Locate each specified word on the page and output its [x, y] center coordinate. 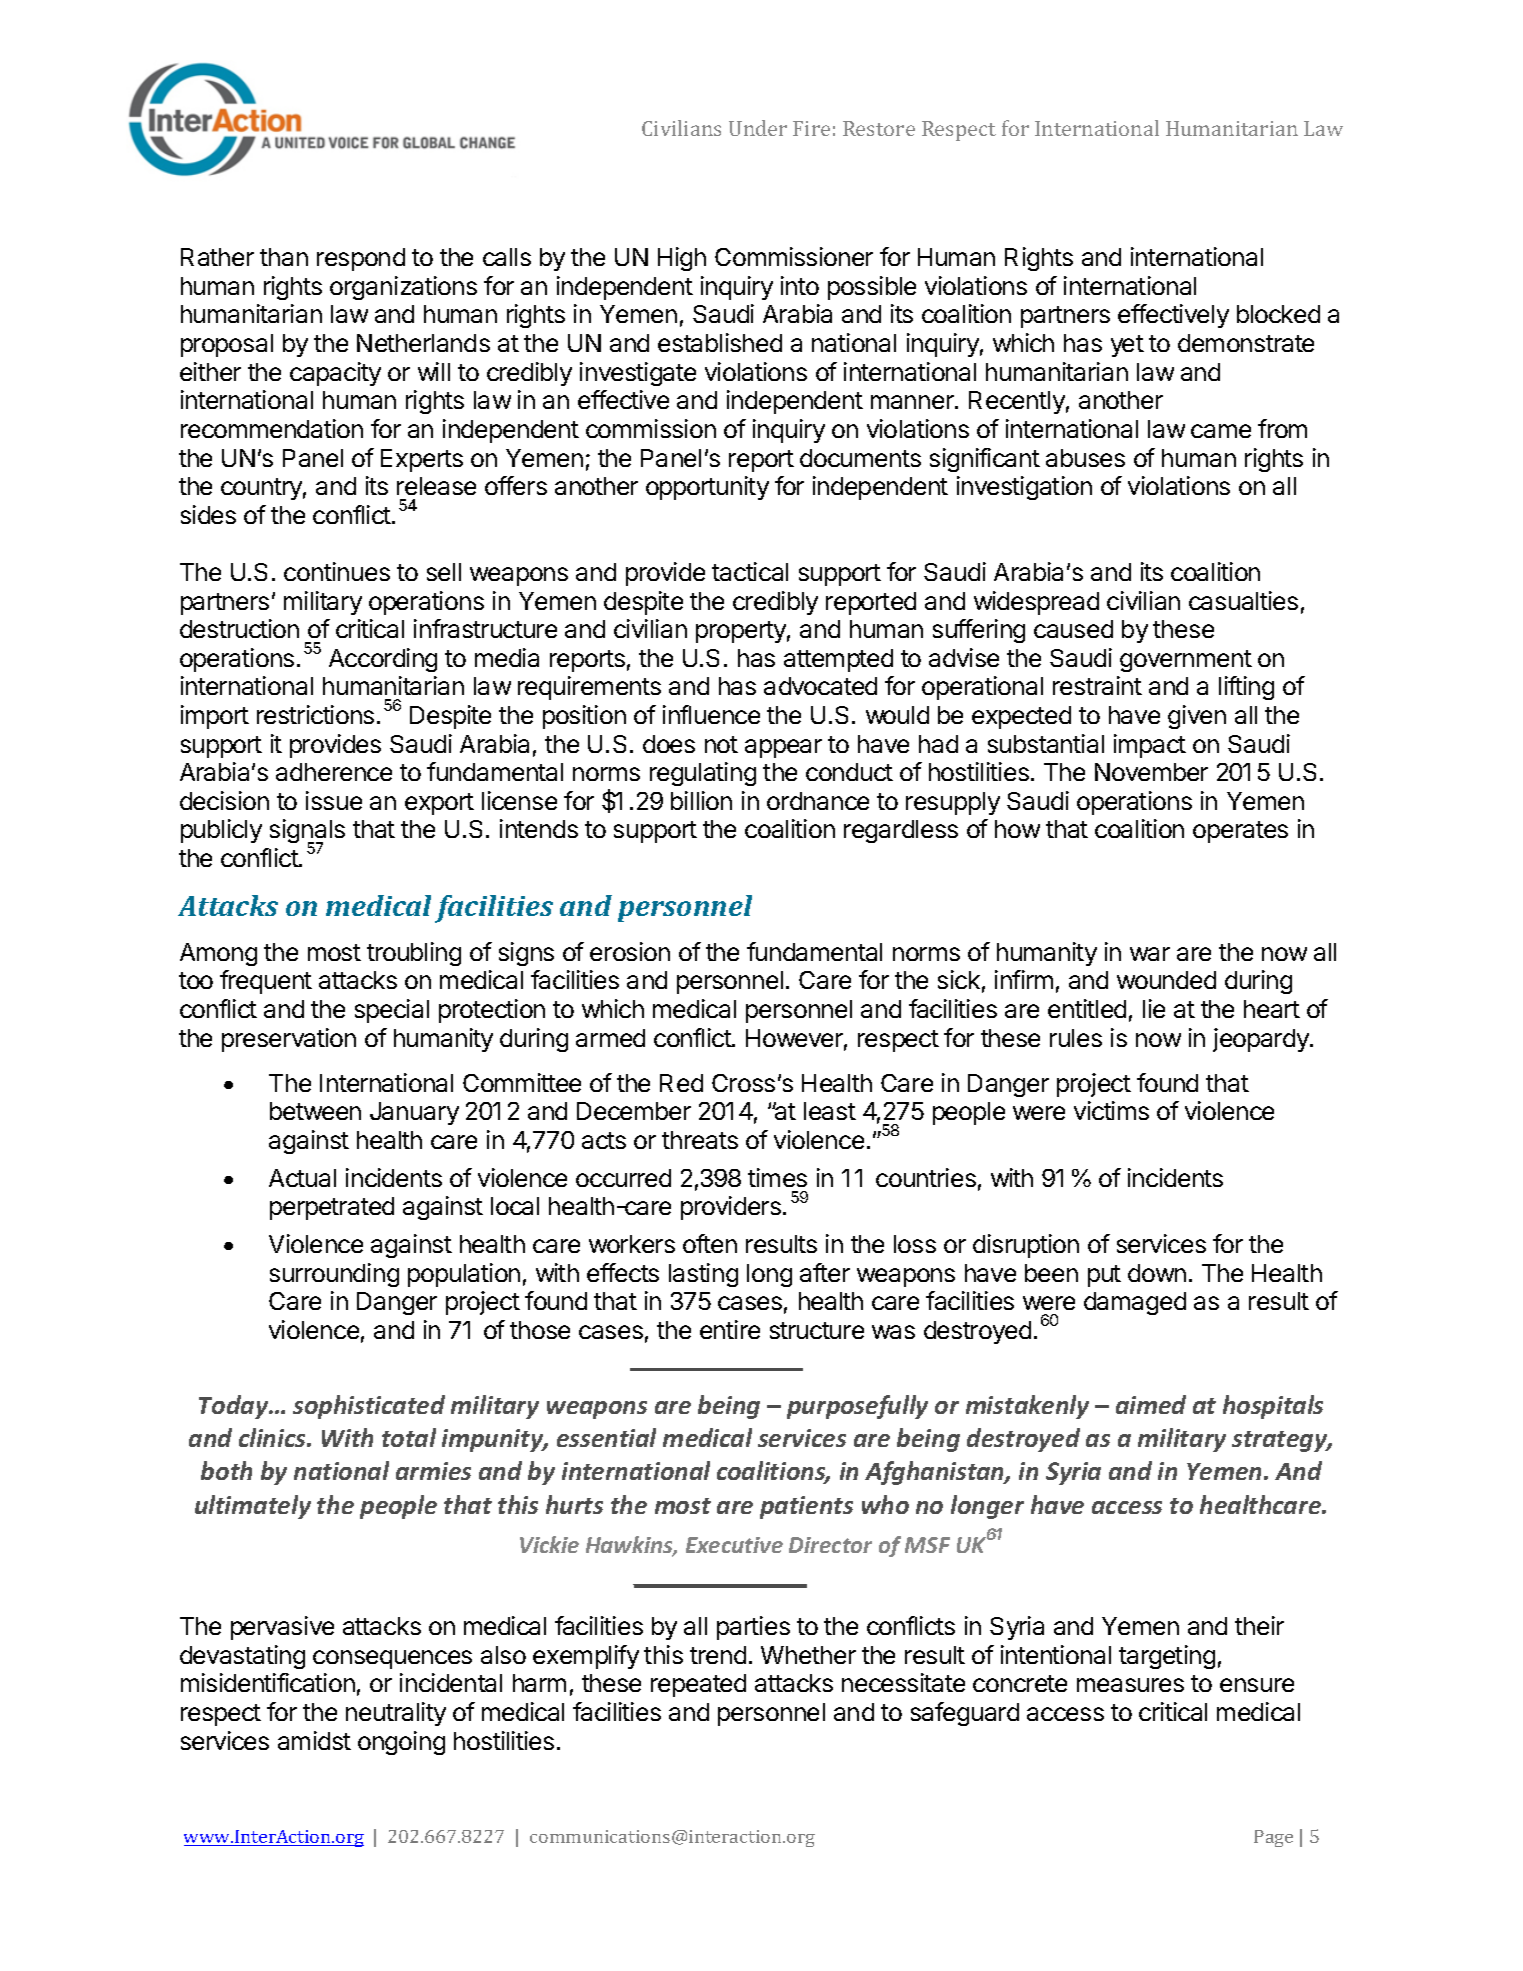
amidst [314, 1740]
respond [361, 259]
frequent [266, 982]
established [720, 342]
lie [1154, 1008]
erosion [630, 951]
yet [1127, 346]
